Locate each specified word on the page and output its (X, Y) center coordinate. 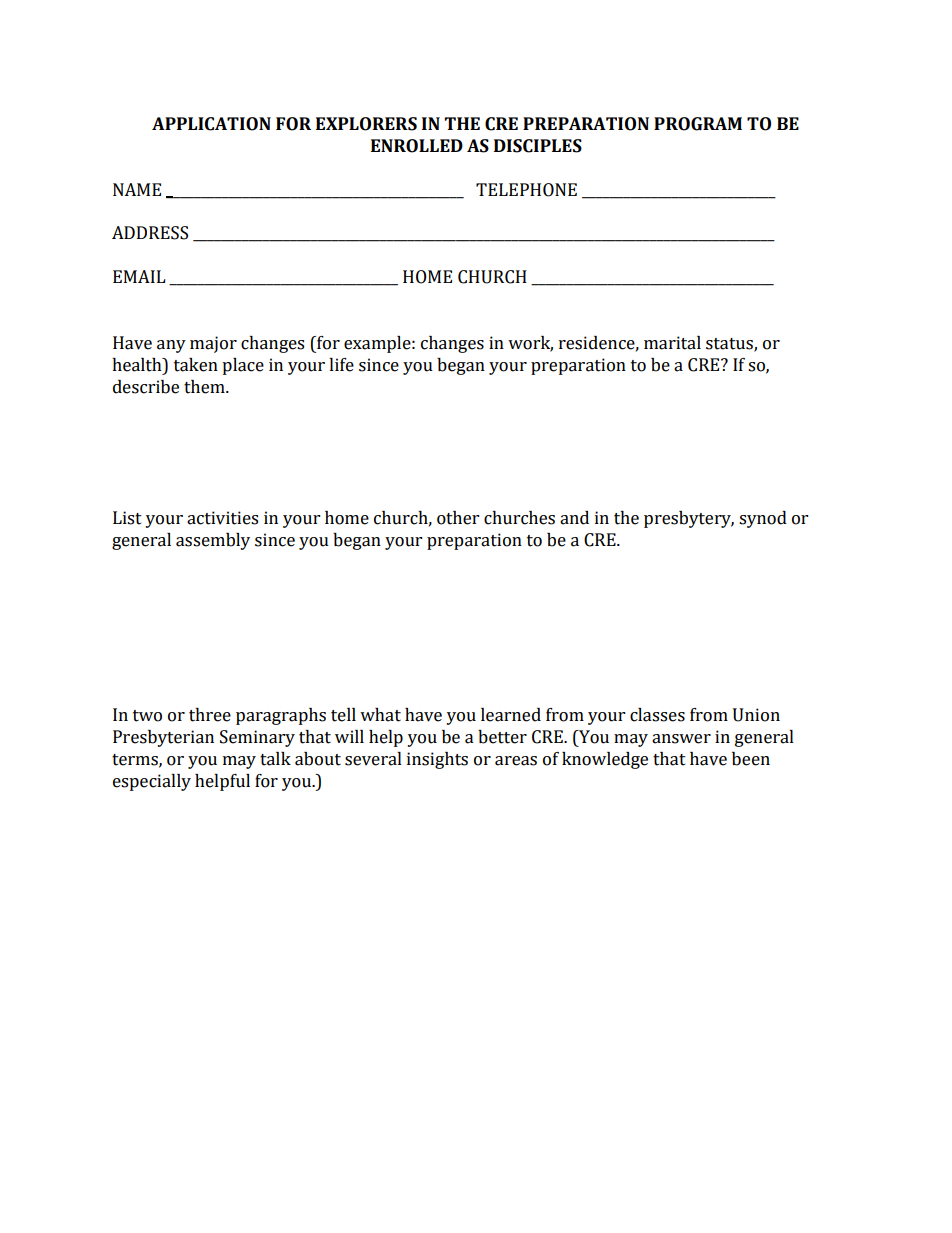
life (341, 365)
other (458, 518)
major (213, 344)
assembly (213, 541)
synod (763, 519)
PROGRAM (698, 124)
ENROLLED (417, 146)
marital (672, 343)
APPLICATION (211, 124)
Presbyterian (163, 738)
